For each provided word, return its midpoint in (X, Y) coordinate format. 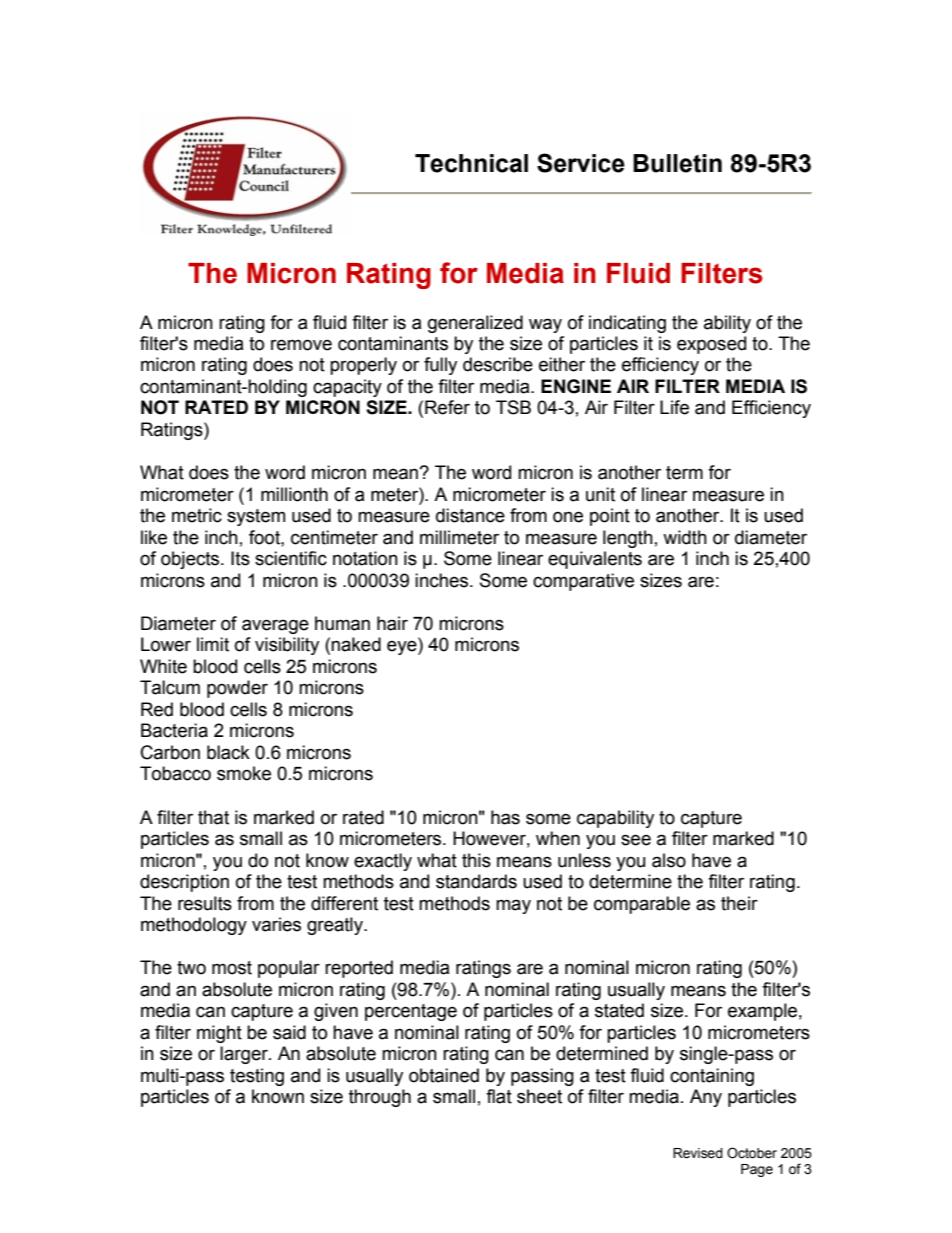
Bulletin (677, 163)
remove (301, 345)
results (205, 903)
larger (245, 1055)
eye (403, 647)
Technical (471, 163)
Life (674, 407)
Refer (447, 407)
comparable (642, 905)
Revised (698, 1153)
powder (237, 689)
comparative (583, 582)
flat (499, 1096)
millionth (294, 494)
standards (476, 881)
